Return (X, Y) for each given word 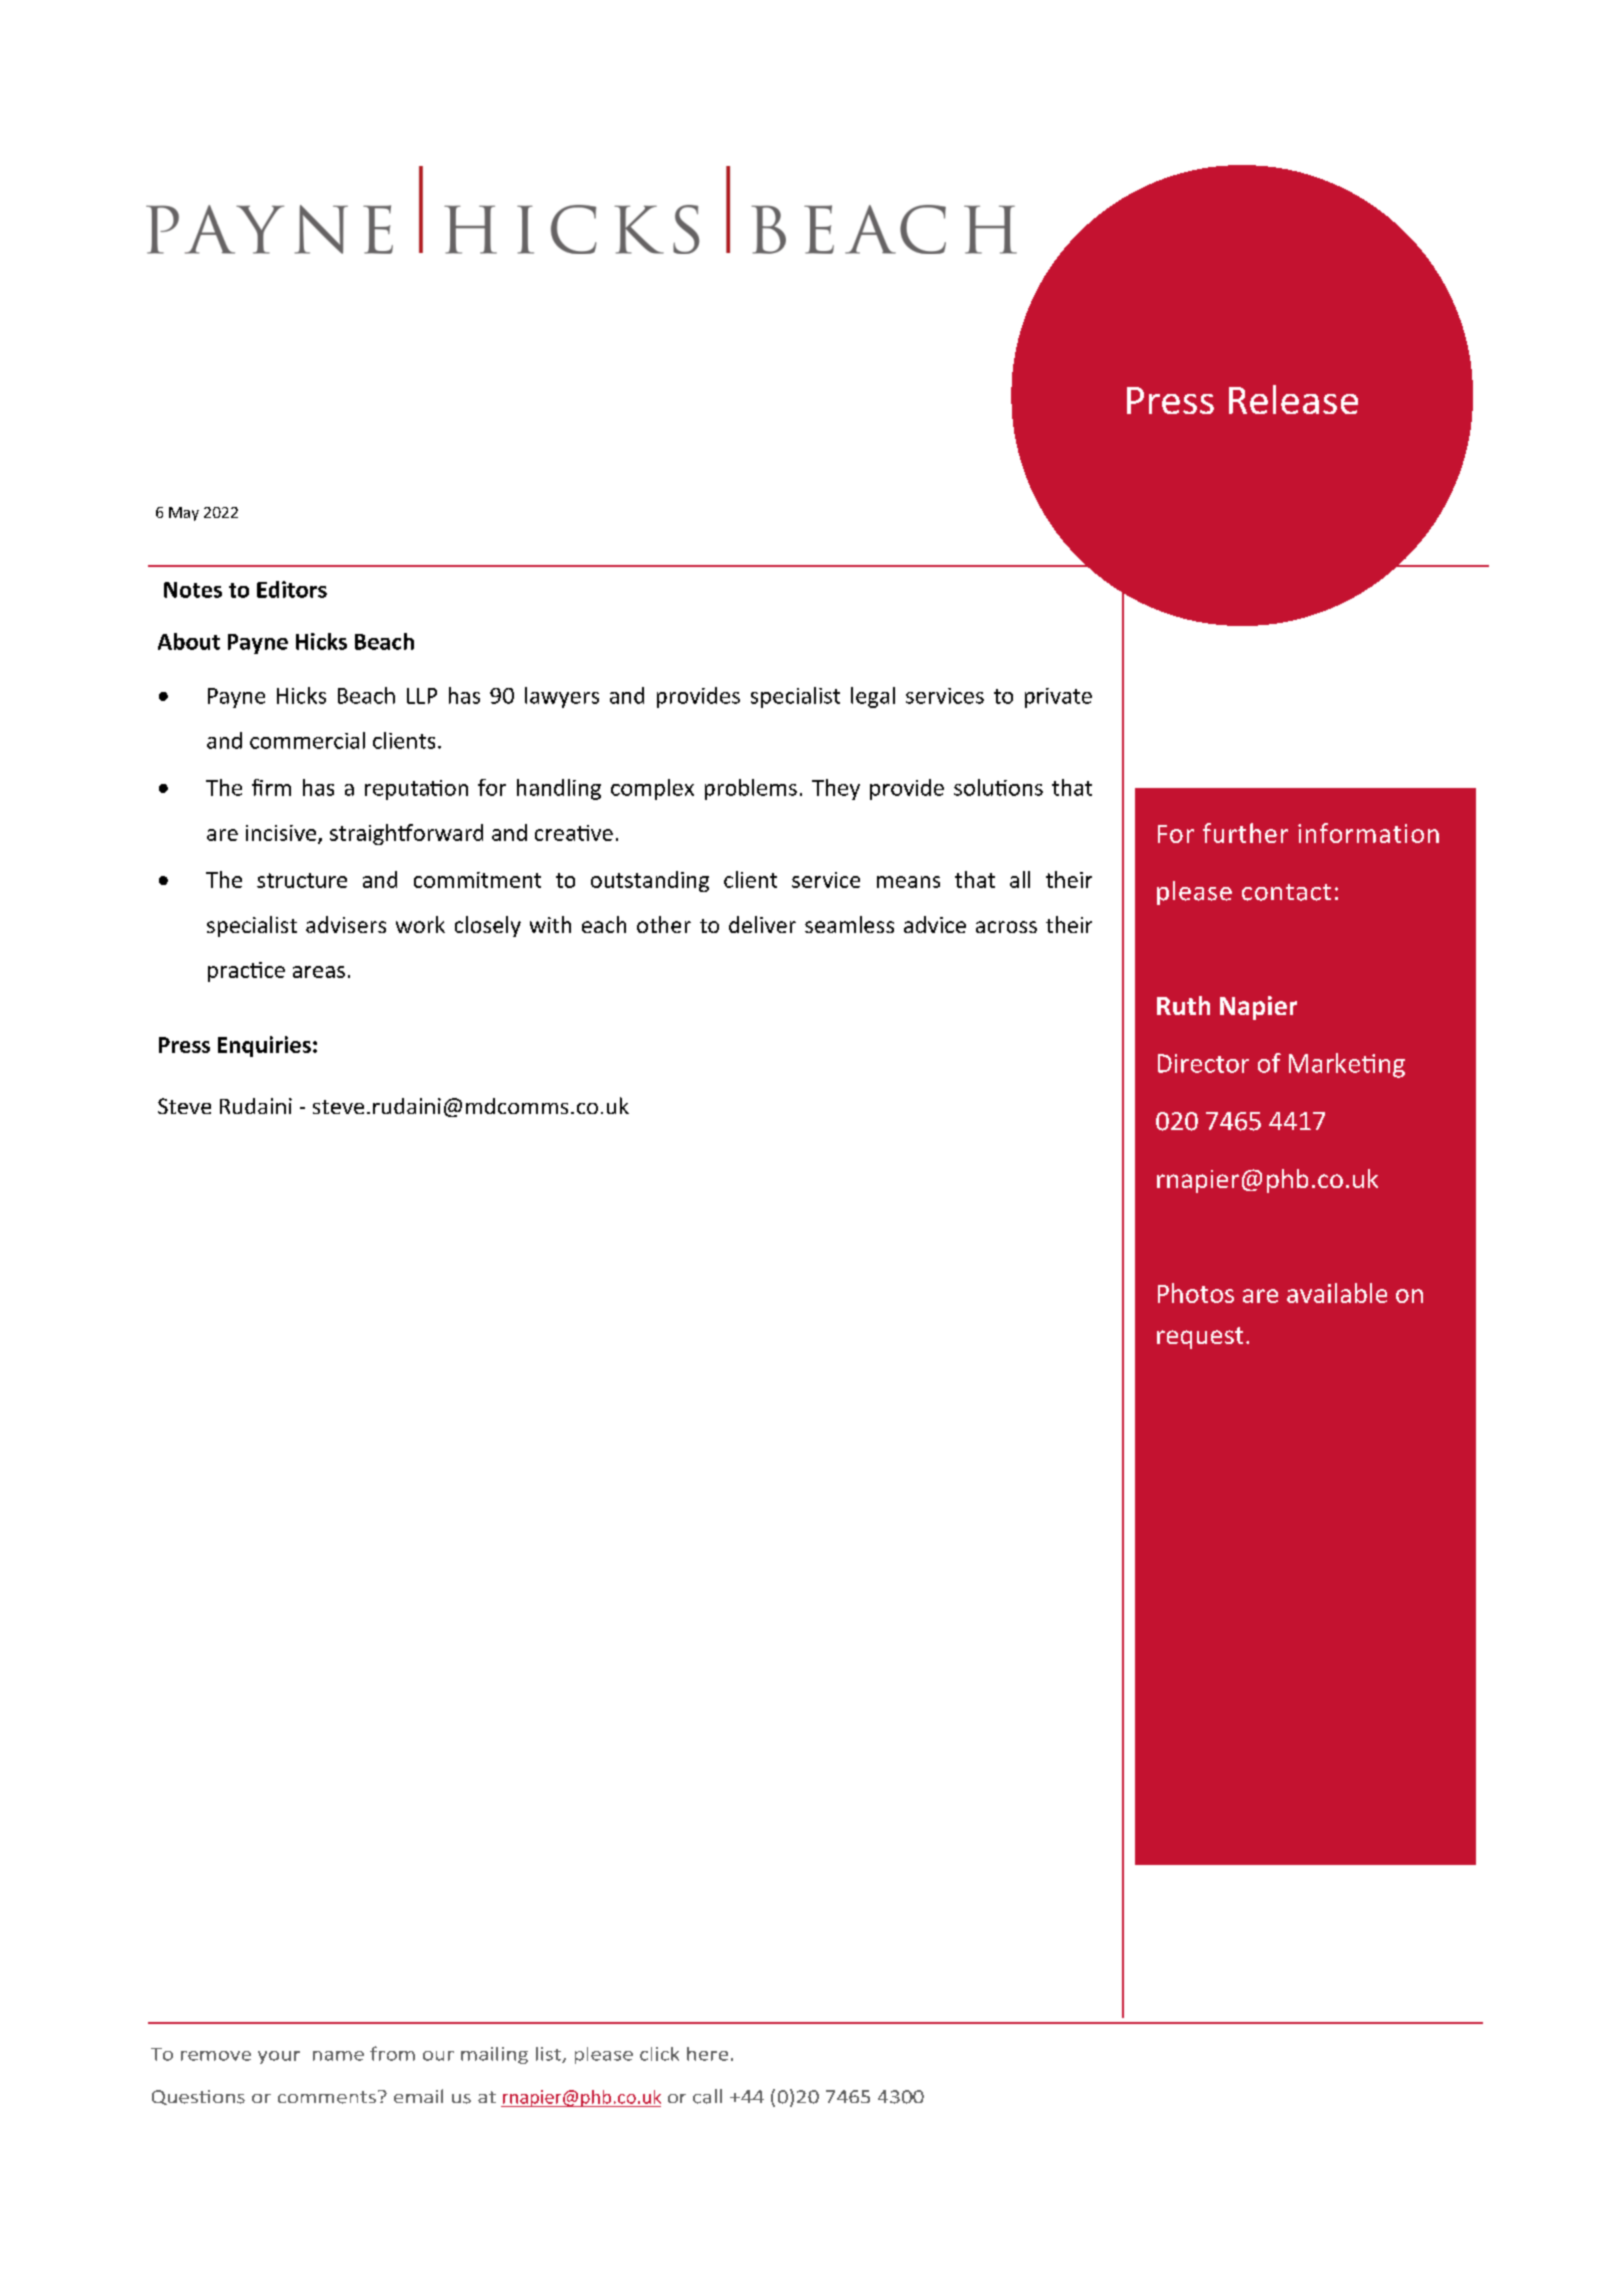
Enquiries (264, 1046)
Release (1293, 399)
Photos (1196, 1293)
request (1200, 1338)
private (1058, 698)
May (184, 514)
